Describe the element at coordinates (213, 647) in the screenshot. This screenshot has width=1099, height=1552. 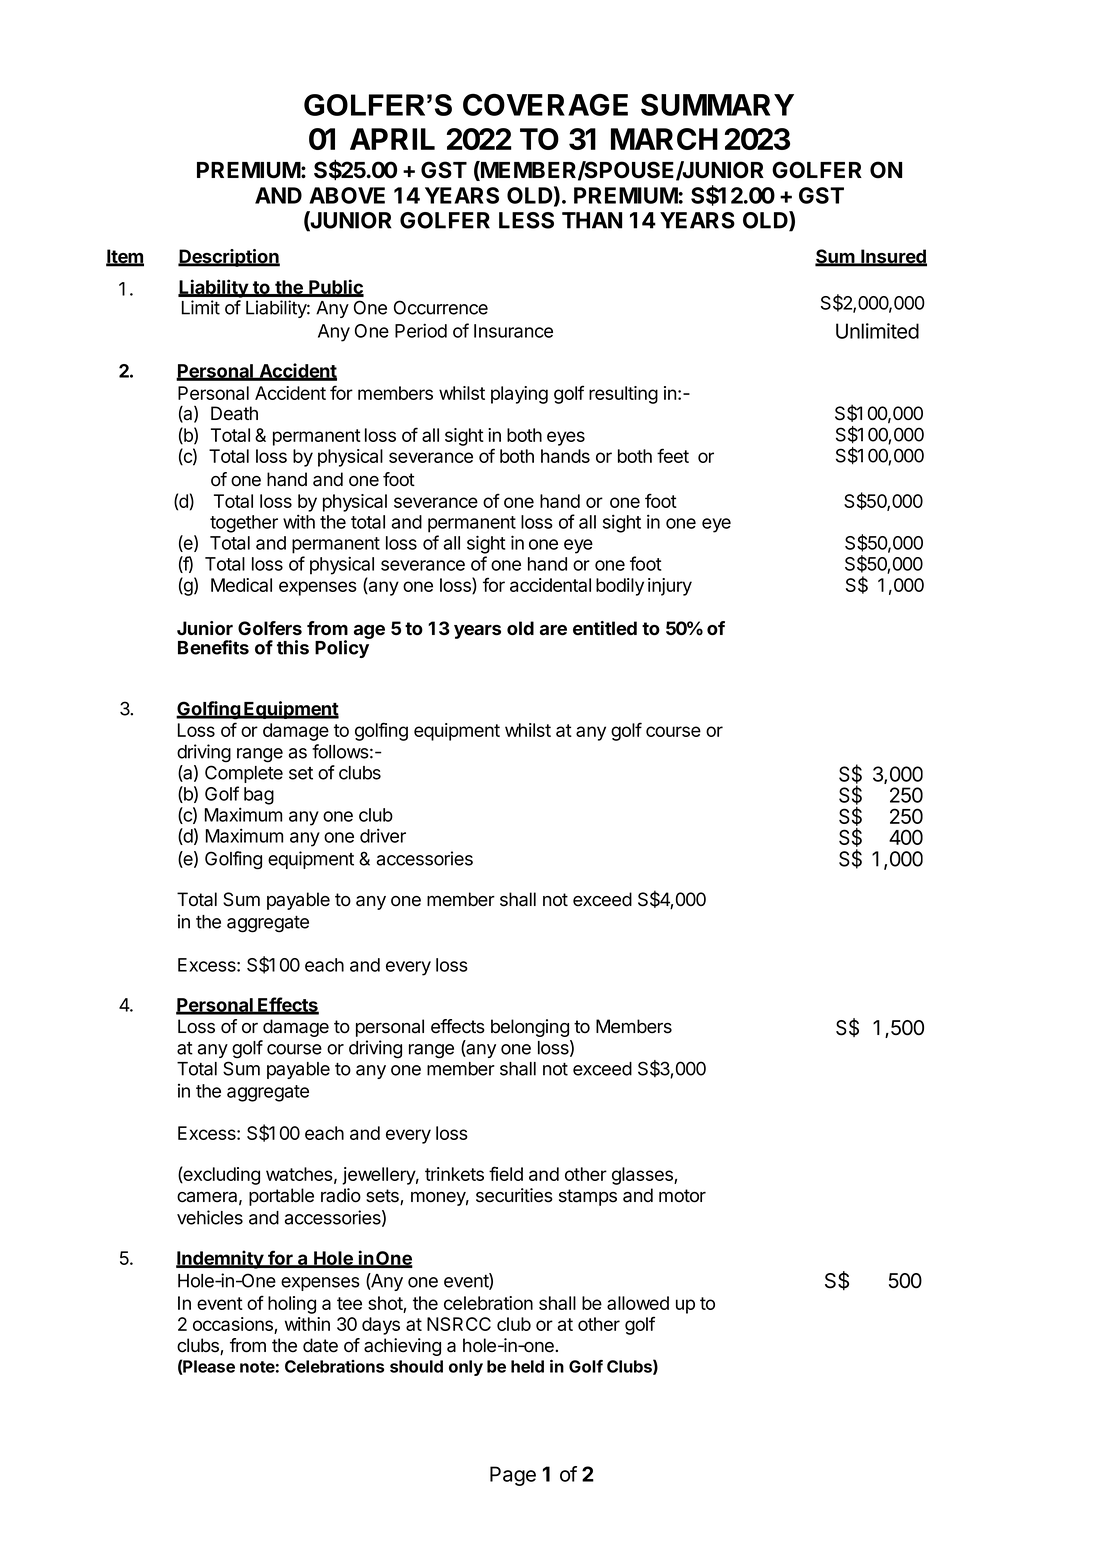
I see `Benefits` at that location.
